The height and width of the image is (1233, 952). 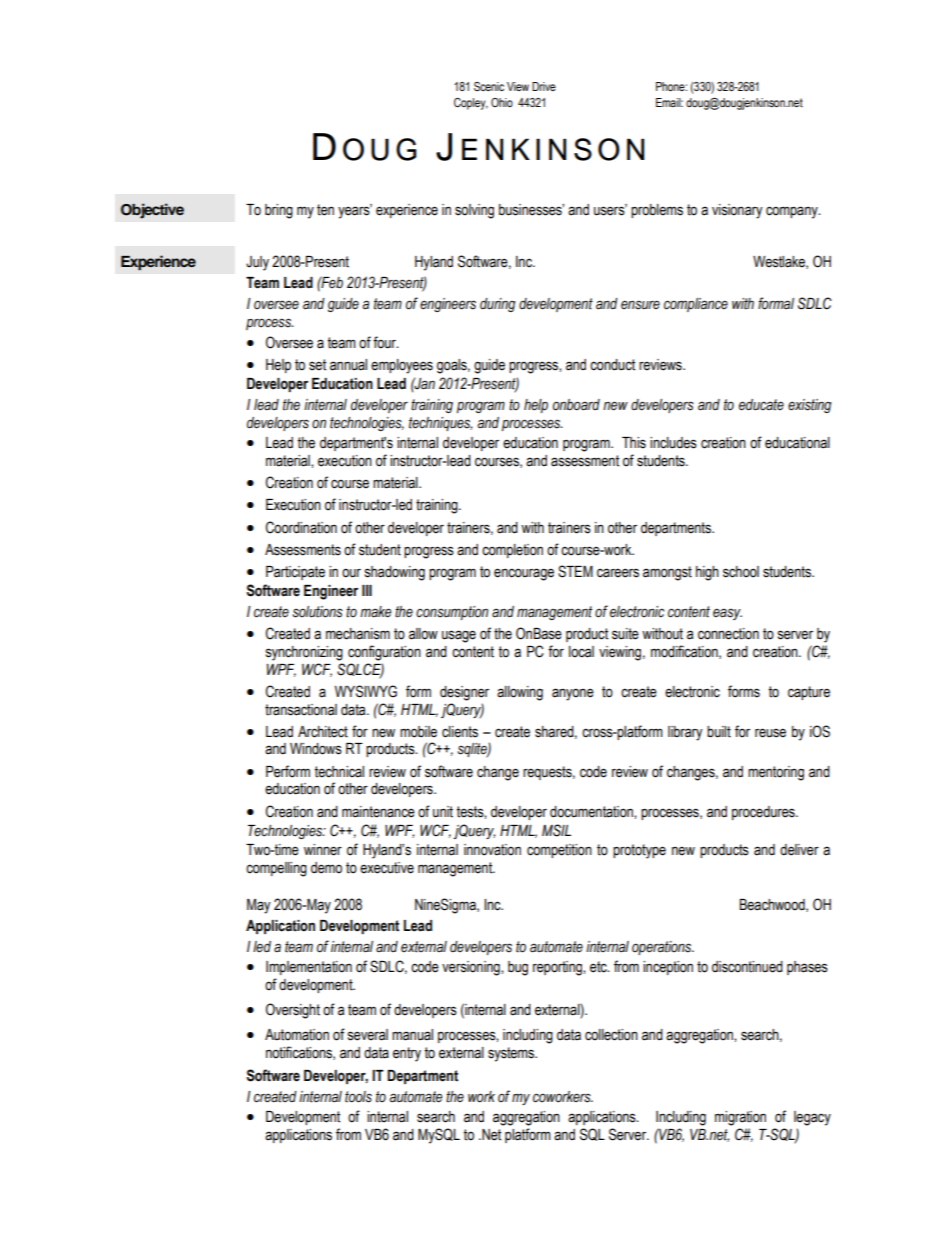 What do you see at coordinates (737, 211) in the image?
I see `visionary` at bounding box center [737, 211].
